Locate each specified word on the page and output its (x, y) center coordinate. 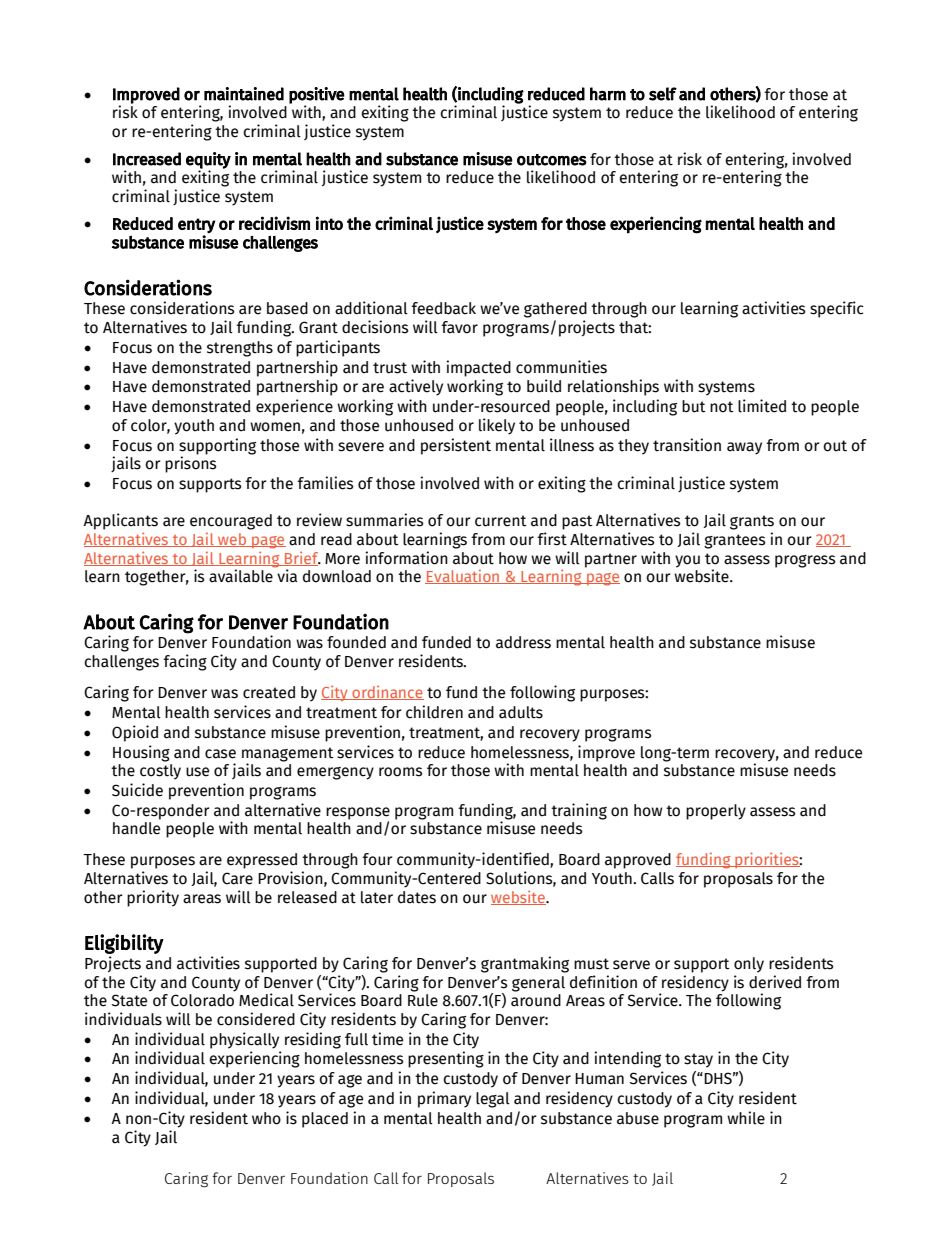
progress (805, 561)
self (663, 94)
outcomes (552, 160)
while (746, 1118)
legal (493, 1100)
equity (208, 161)
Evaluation (463, 577)
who (266, 1118)
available (241, 576)
